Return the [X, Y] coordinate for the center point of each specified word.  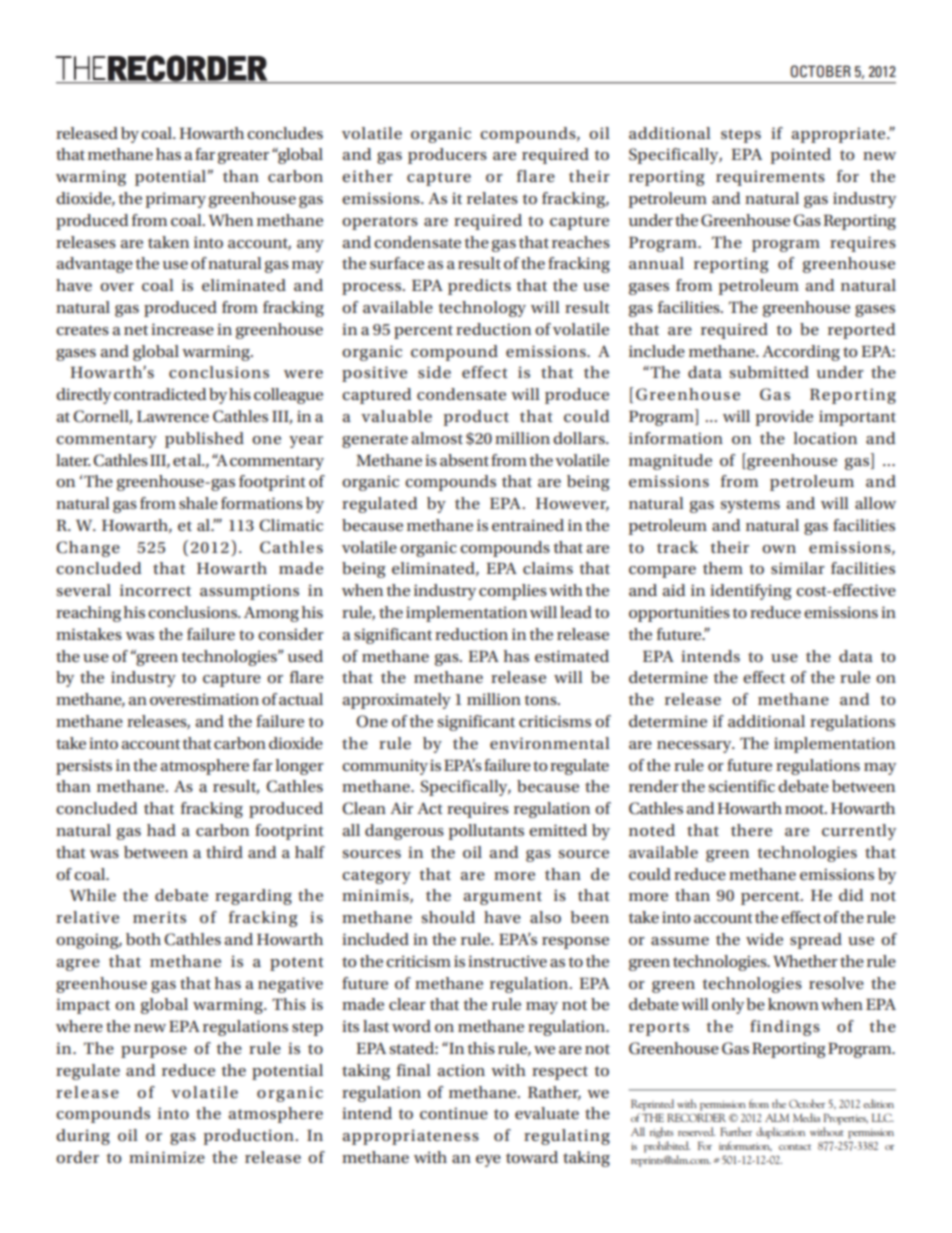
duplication [780, 1133]
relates [492, 198]
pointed [800, 156]
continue [454, 1113]
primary [175, 200]
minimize [167, 1157]
